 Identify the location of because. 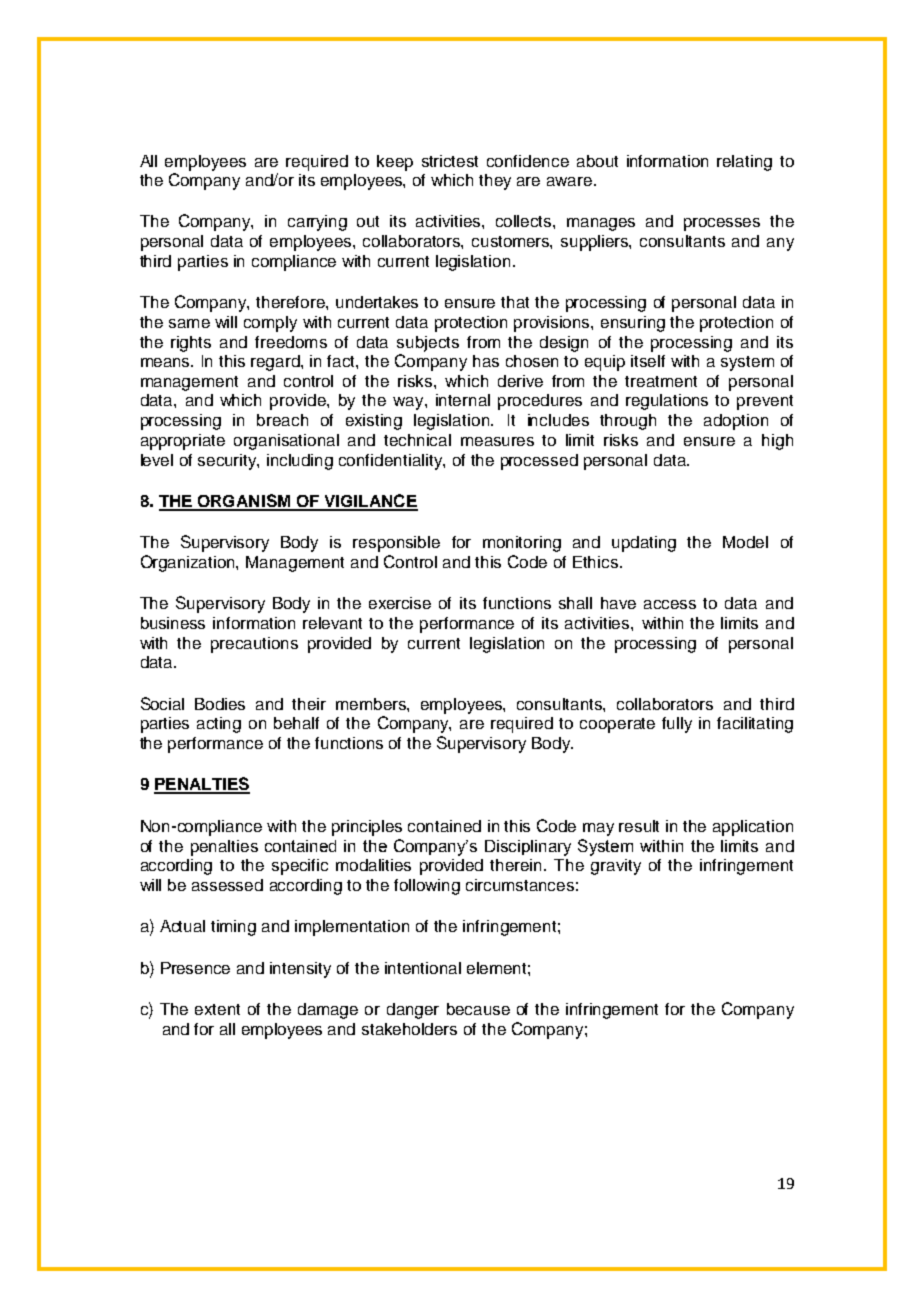
(478, 1009).
